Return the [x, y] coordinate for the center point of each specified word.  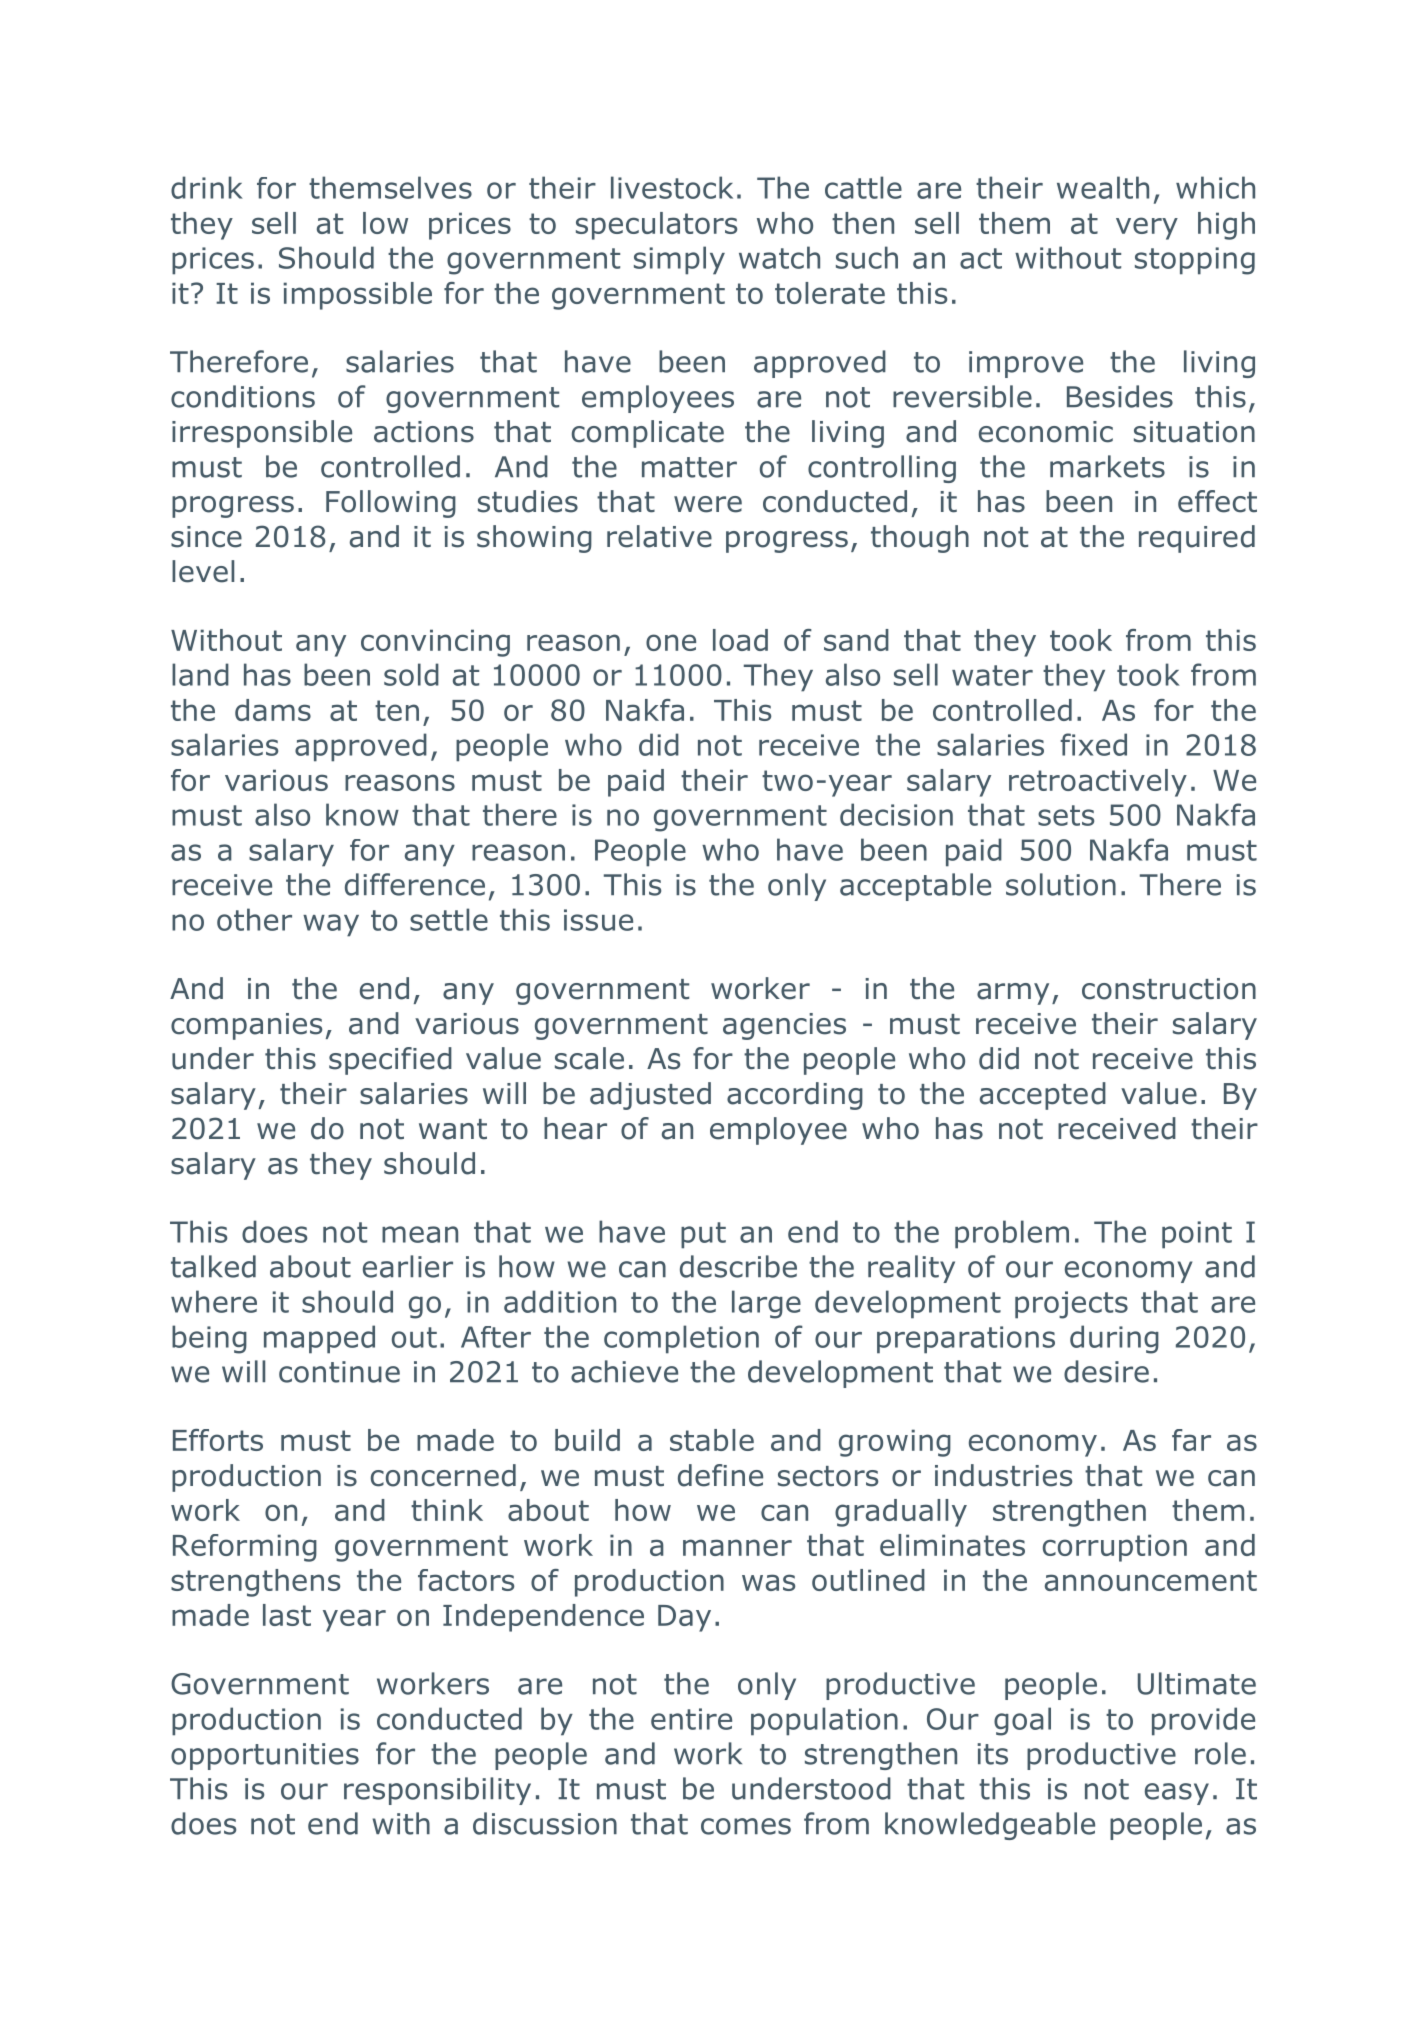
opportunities [265, 1756]
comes [746, 1826]
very [1147, 228]
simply [679, 260]
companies [246, 1026]
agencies [784, 1026]
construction [1169, 989]
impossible [357, 296]
